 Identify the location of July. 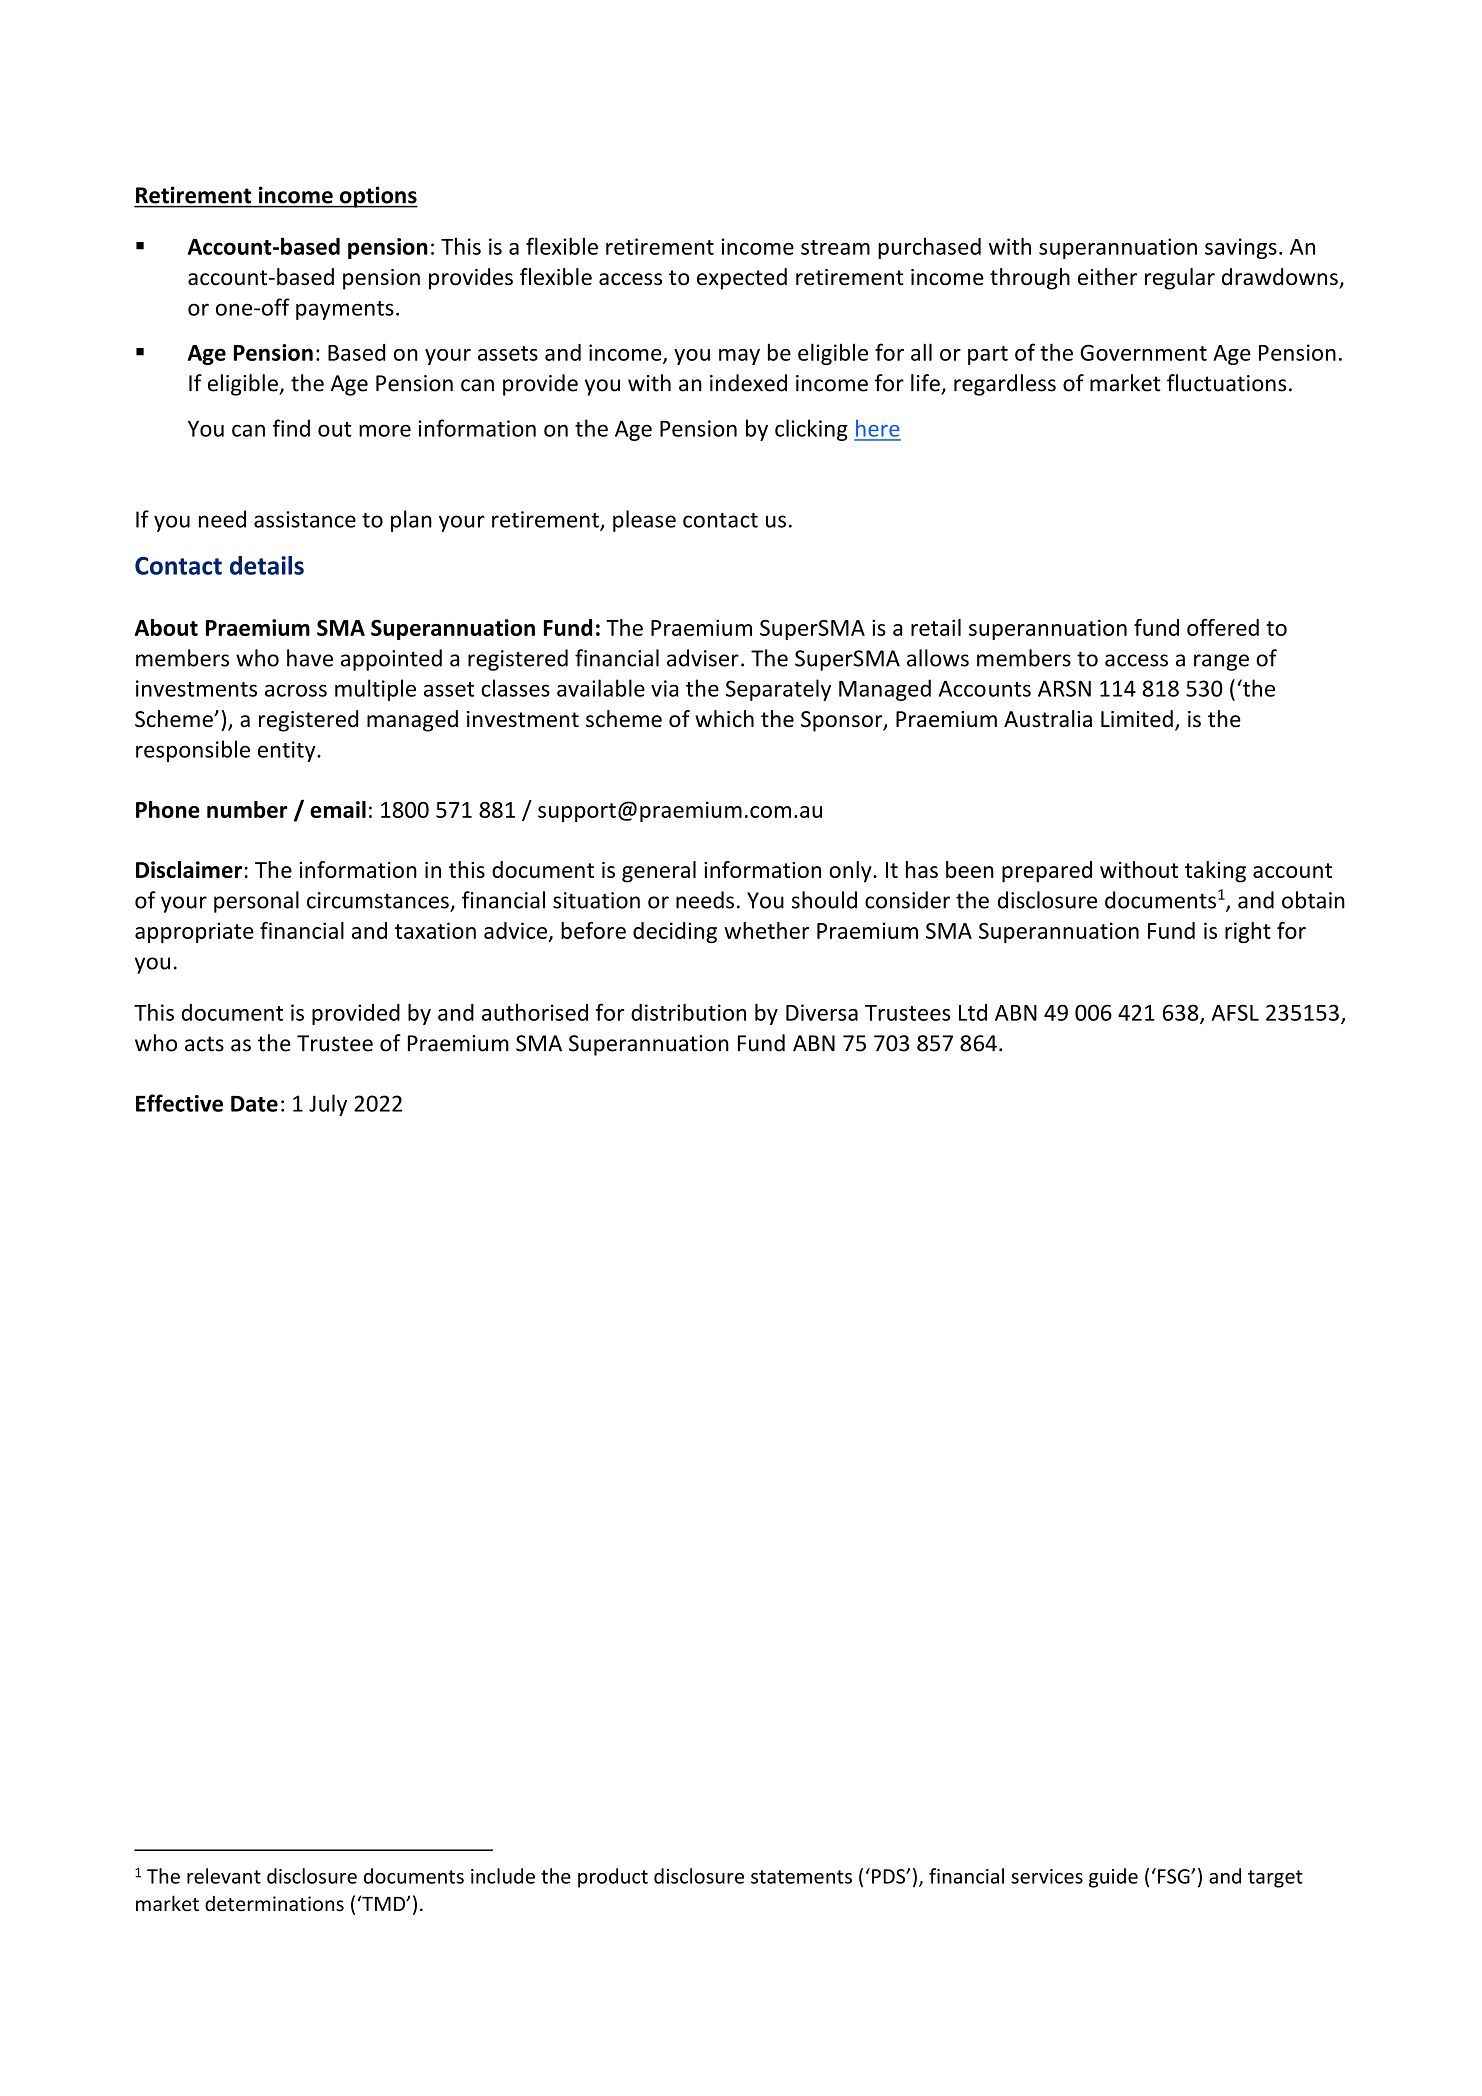
(328, 1105).
